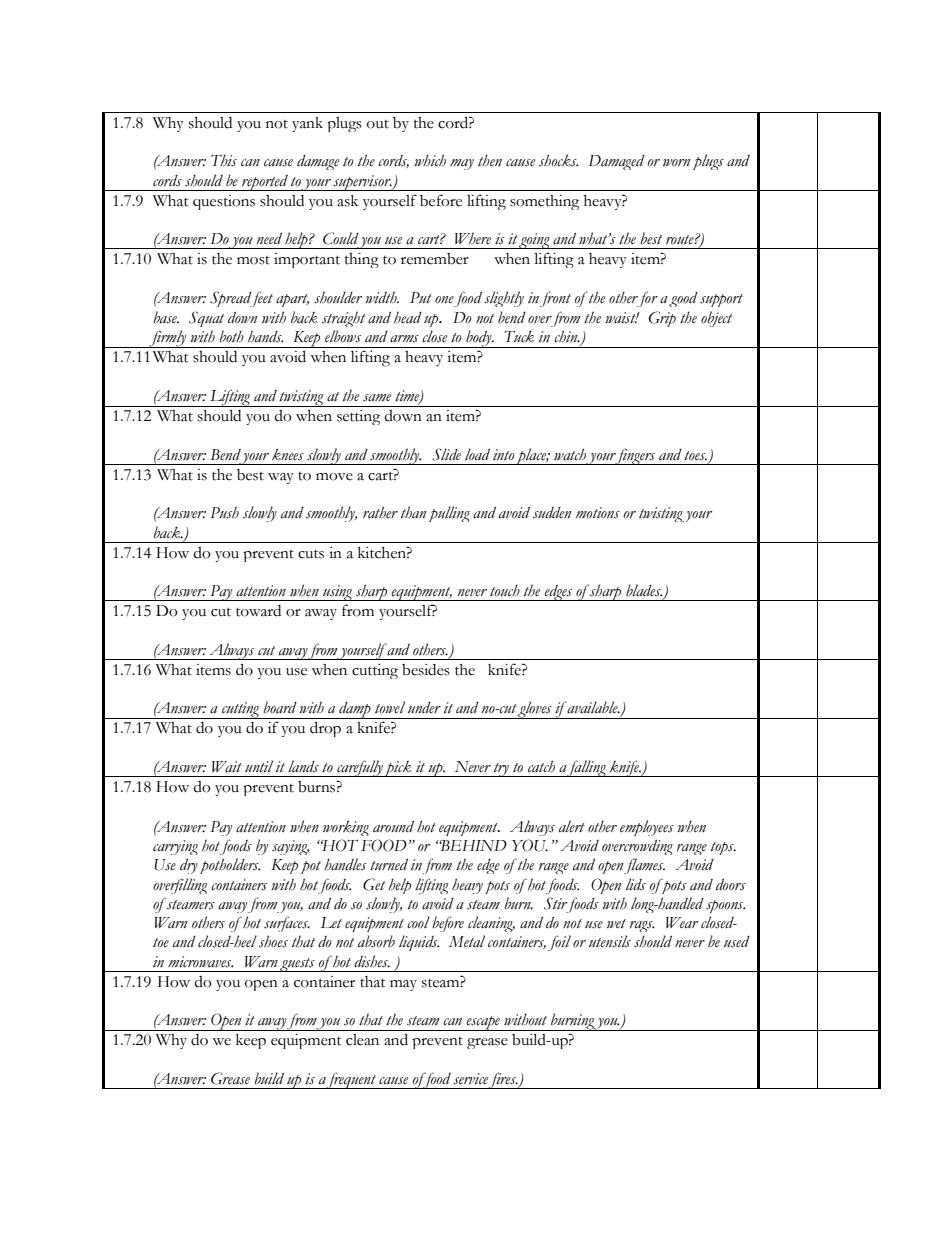 This image has width=952, height=1233. Describe the element at coordinates (598, 513) in the image. I see `motions` at that location.
